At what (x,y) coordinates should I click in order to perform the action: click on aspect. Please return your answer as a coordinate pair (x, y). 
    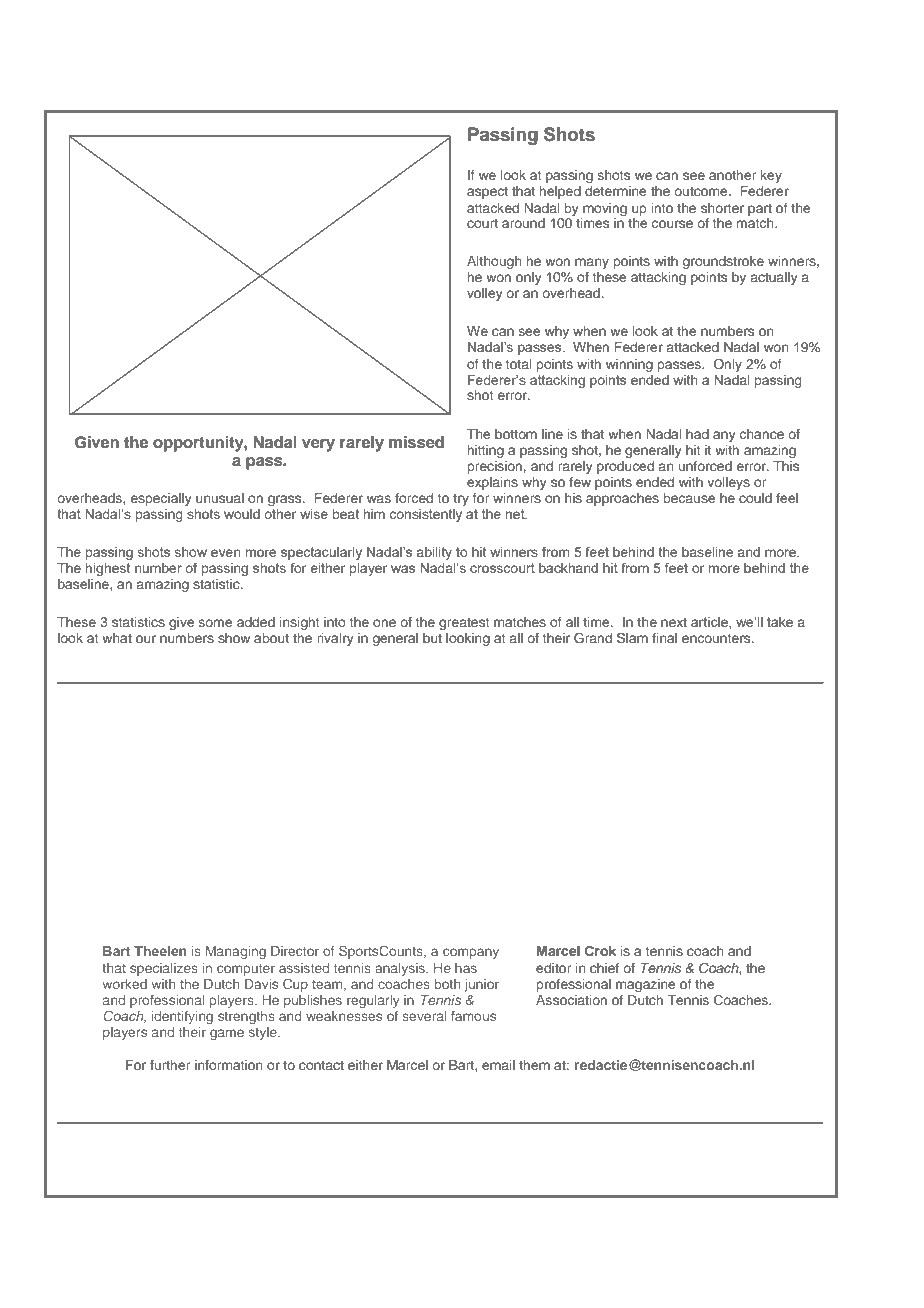
    Looking at the image, I should click on (487, 193).
